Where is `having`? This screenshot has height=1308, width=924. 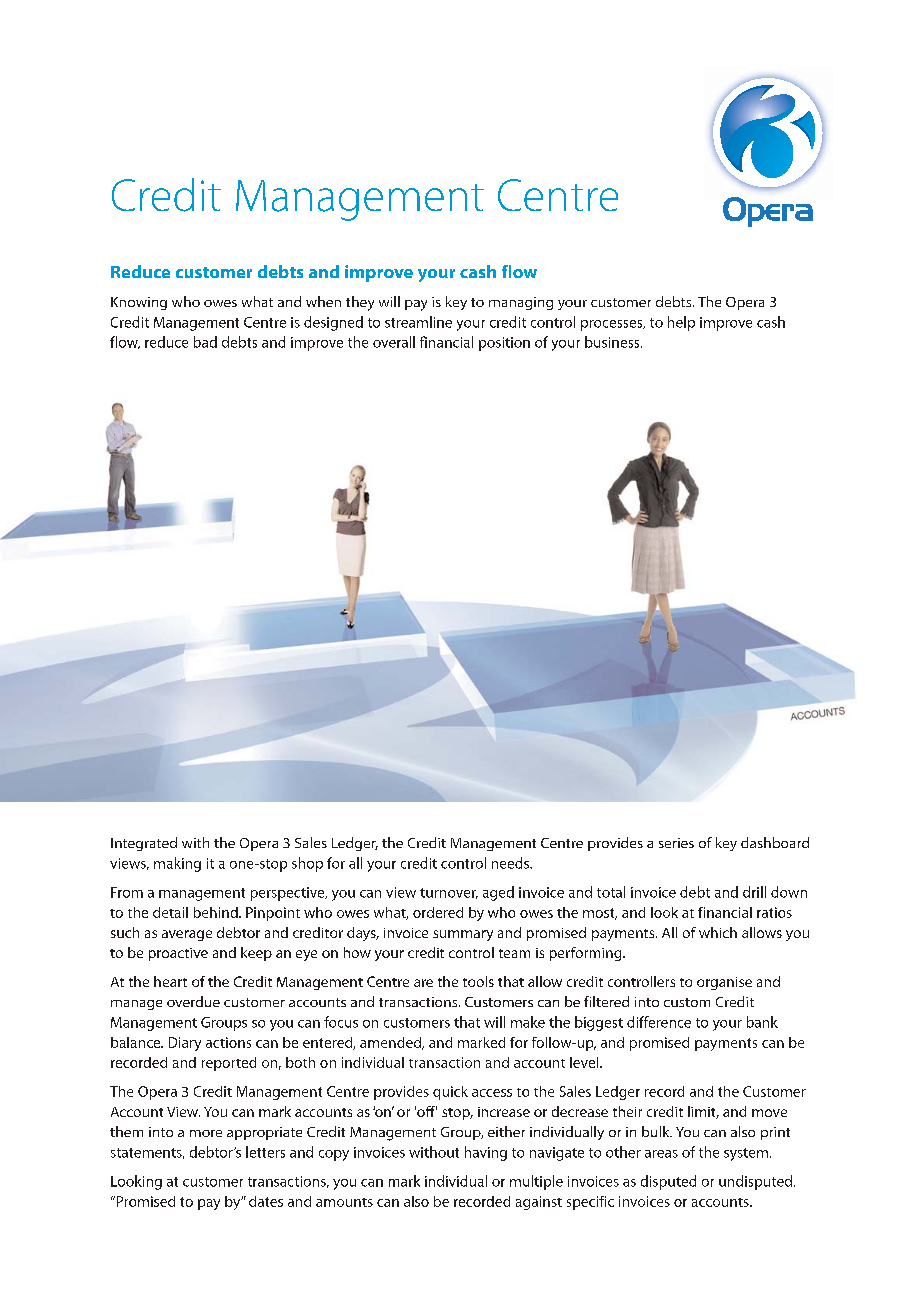 having is located at coordinates (486, 1153).
